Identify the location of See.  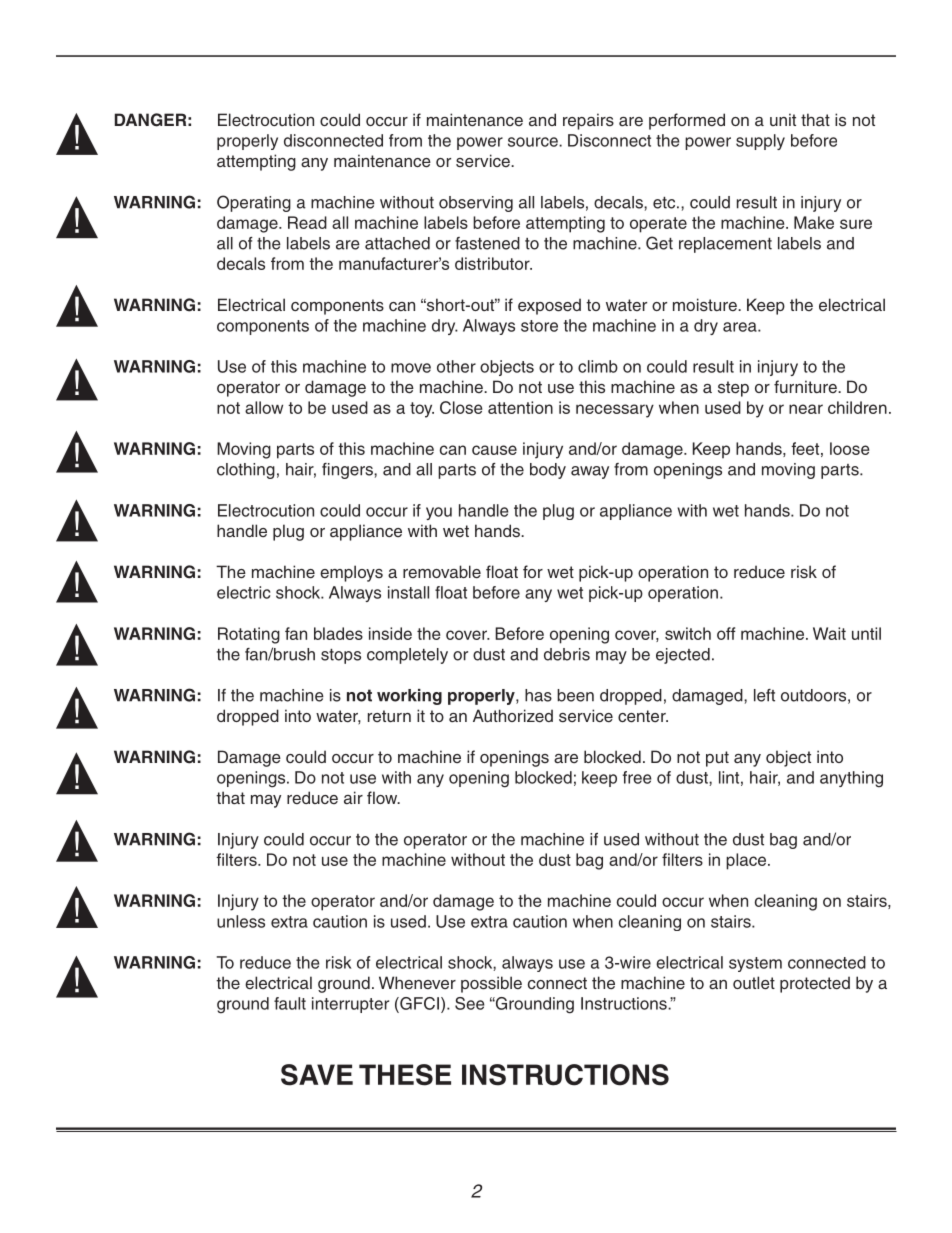
(469, 1003).
